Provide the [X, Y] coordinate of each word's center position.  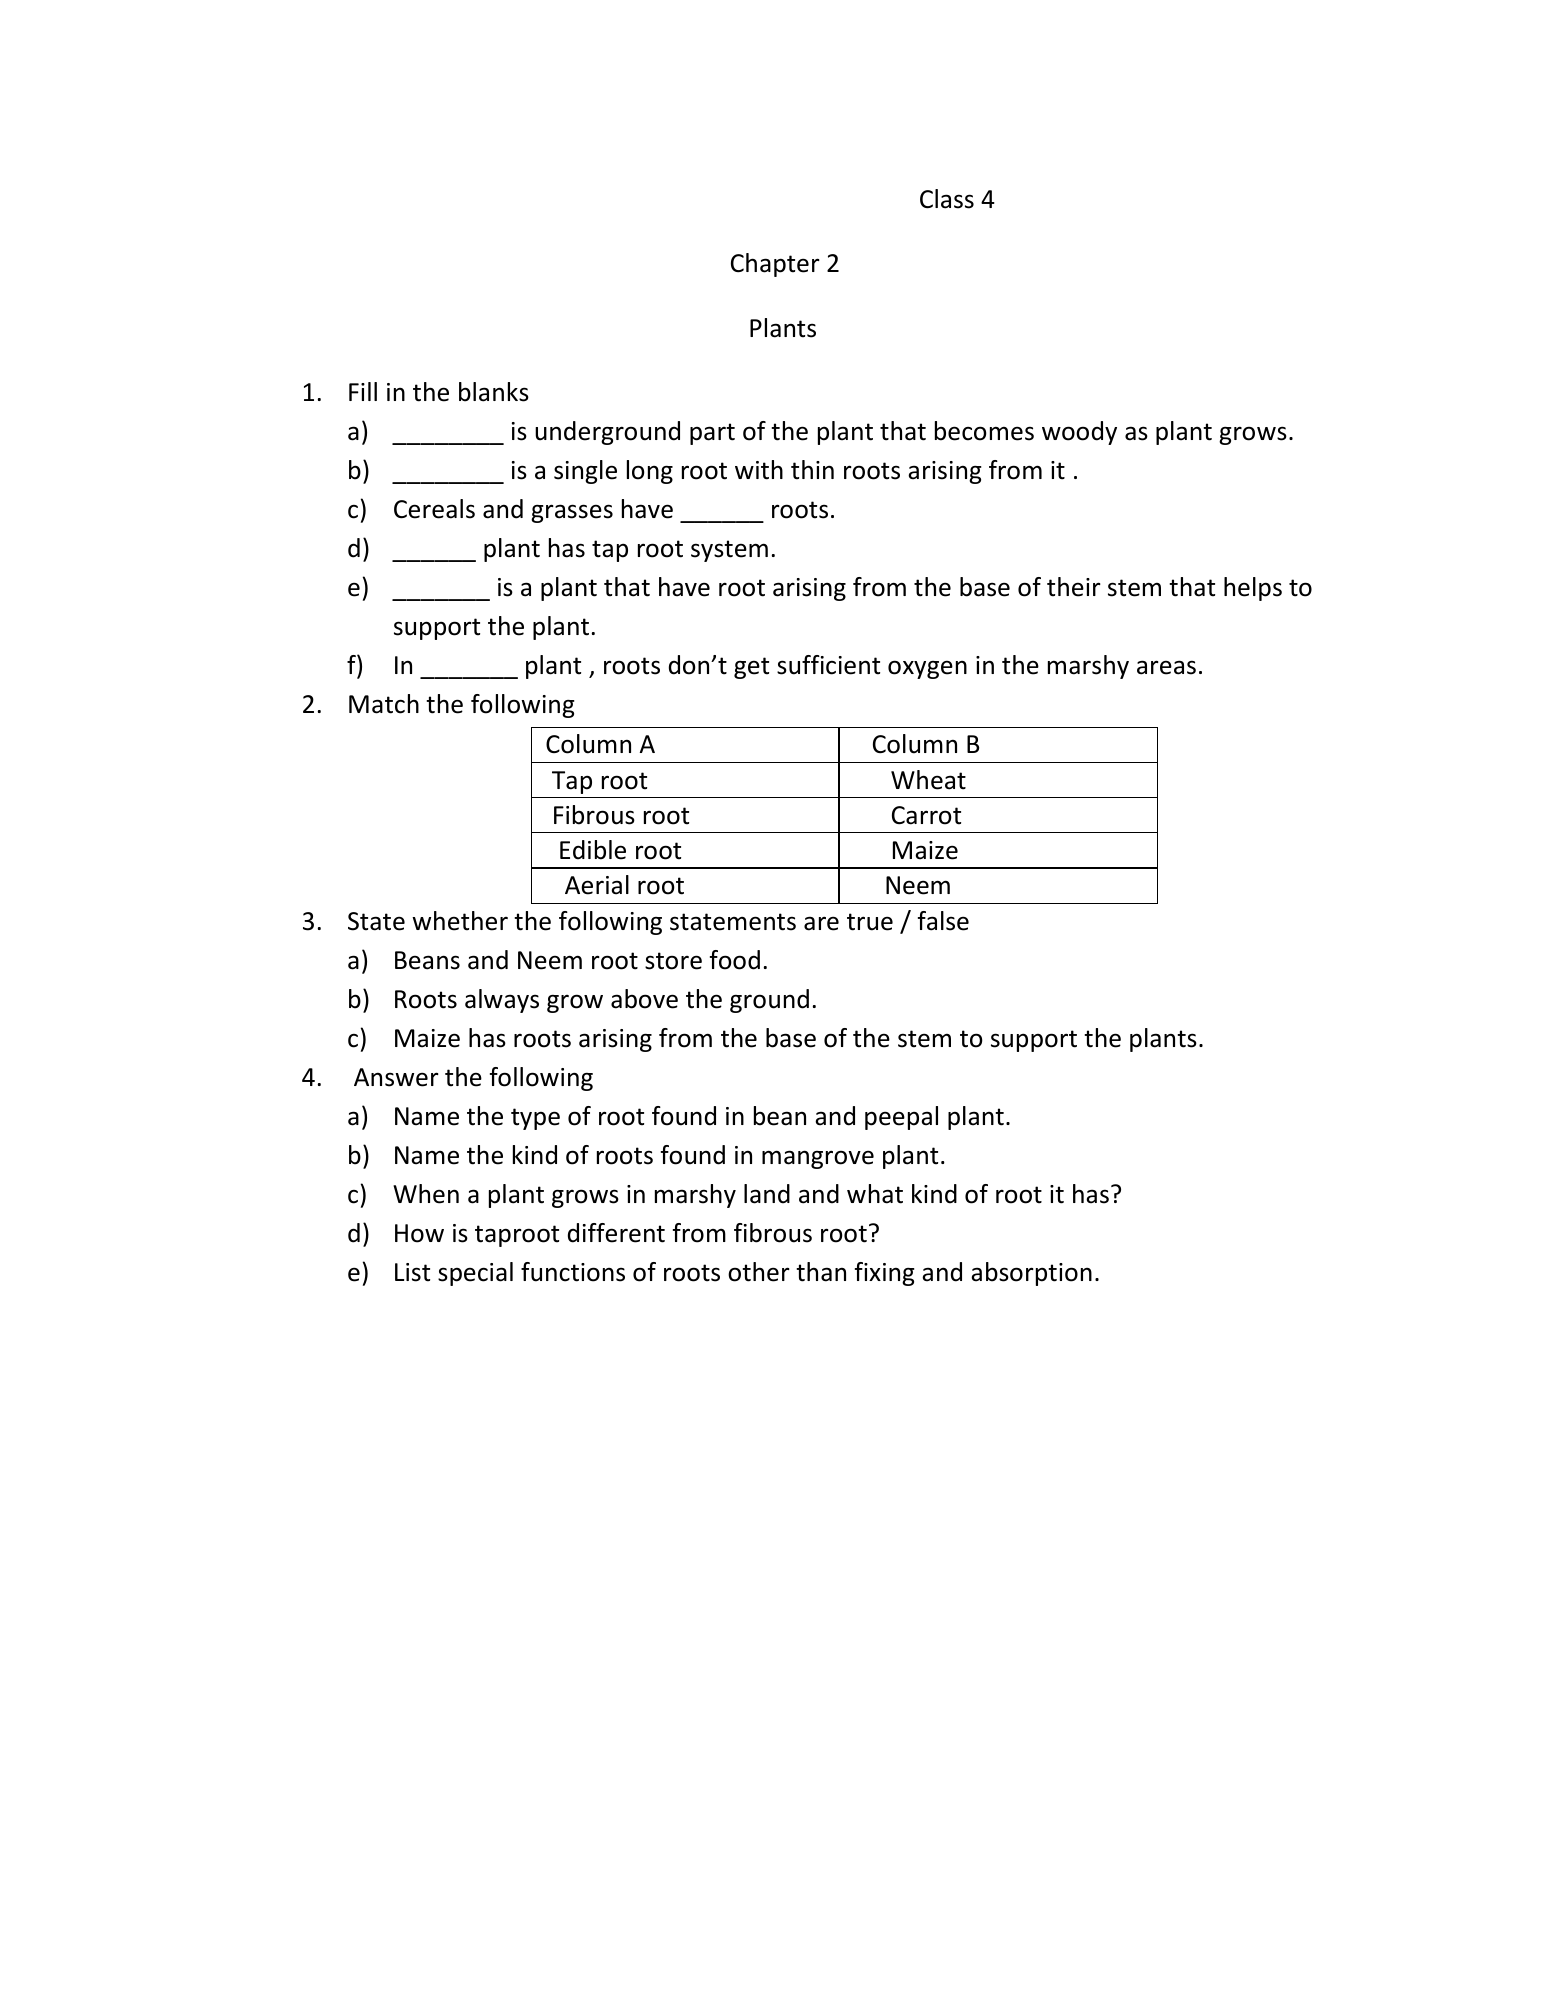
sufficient [828, 665]
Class [947, 199]
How [419, 1233]
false [943, 921]
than [821, 1272]
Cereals [434, 509]
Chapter [775, 265]
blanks [494, 392]
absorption [1031, 1274]
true [870, 922]
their [1074, 587]
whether [460, 921]
